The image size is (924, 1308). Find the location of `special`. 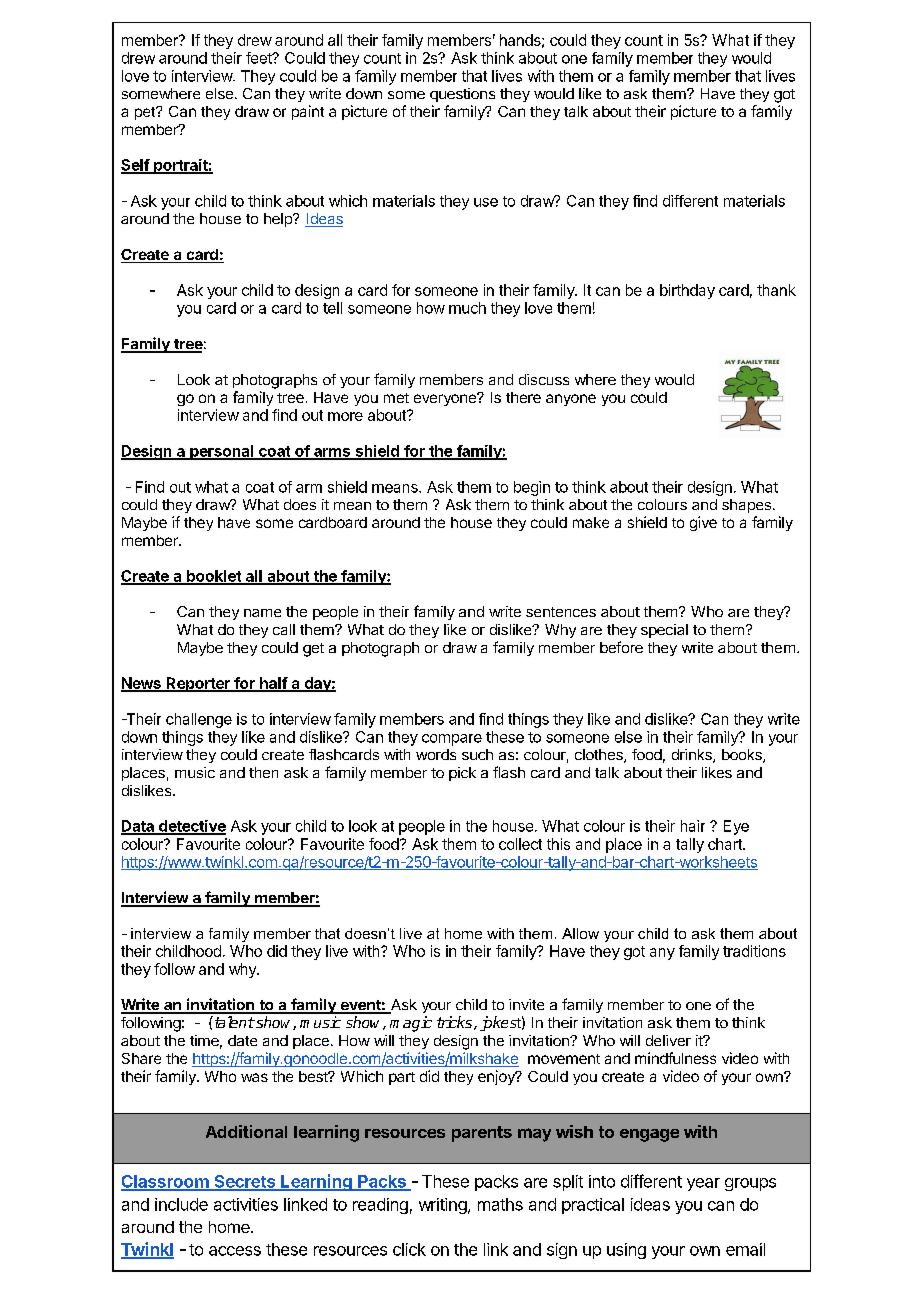

special is located at coordinates (664, 631).
